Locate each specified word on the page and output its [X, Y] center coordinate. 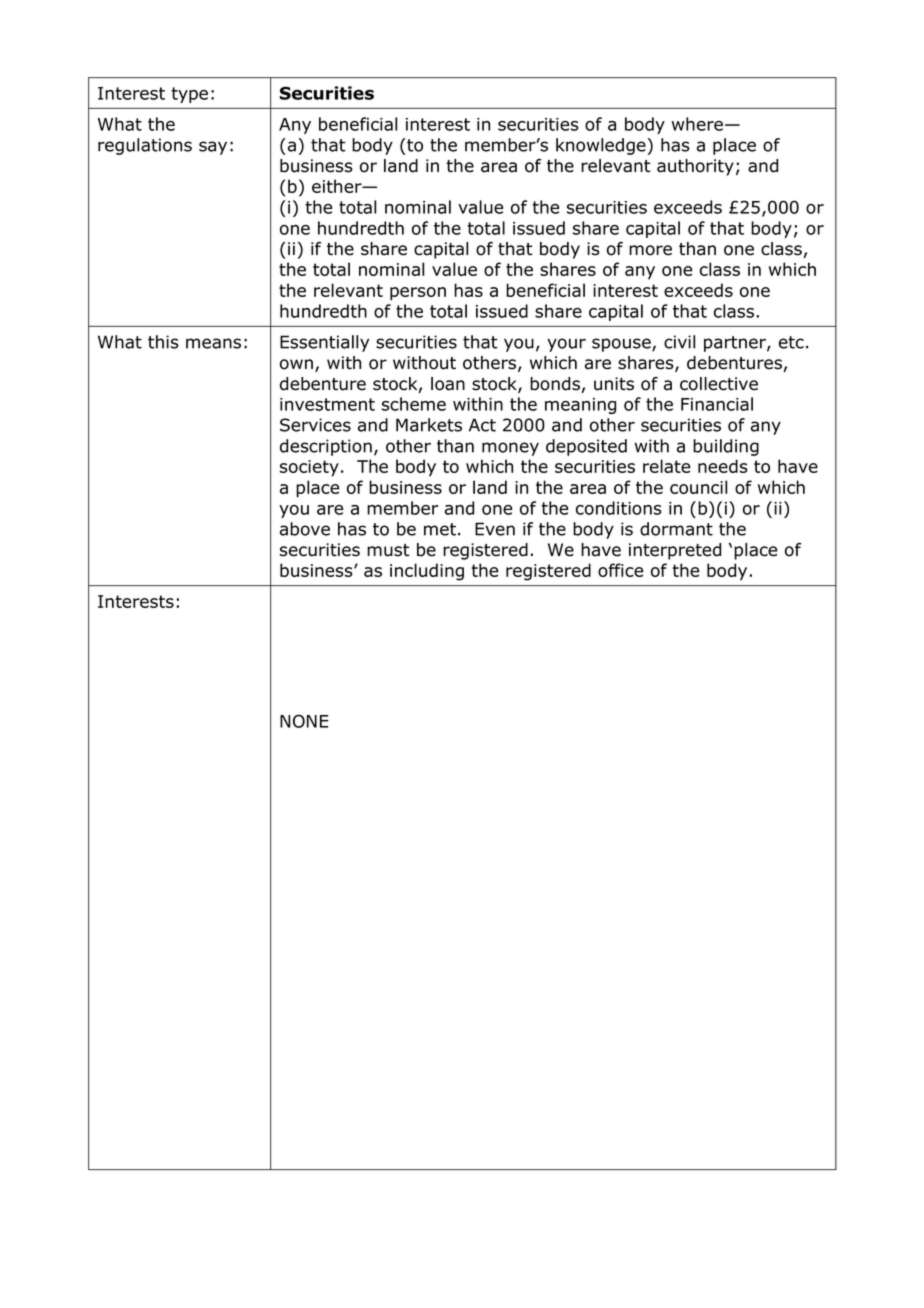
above [305, 529]
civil [679, 342]
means [213, 343]
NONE [304, 721]
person [418, 294]
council [698, 487]
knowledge [601, 146]
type [189, 95]
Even [495, 529]
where [697, 124]
